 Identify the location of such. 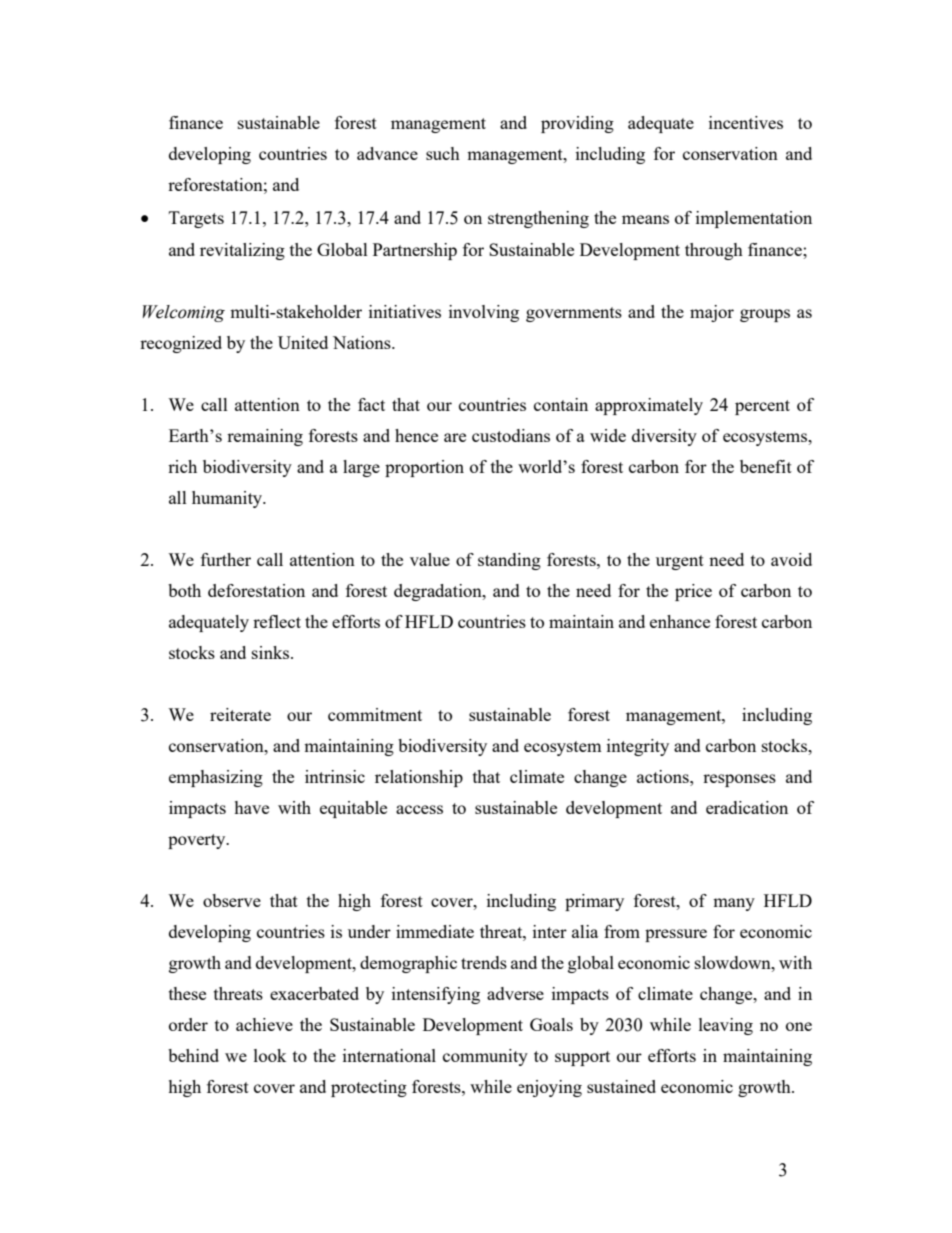
(443, 153).
